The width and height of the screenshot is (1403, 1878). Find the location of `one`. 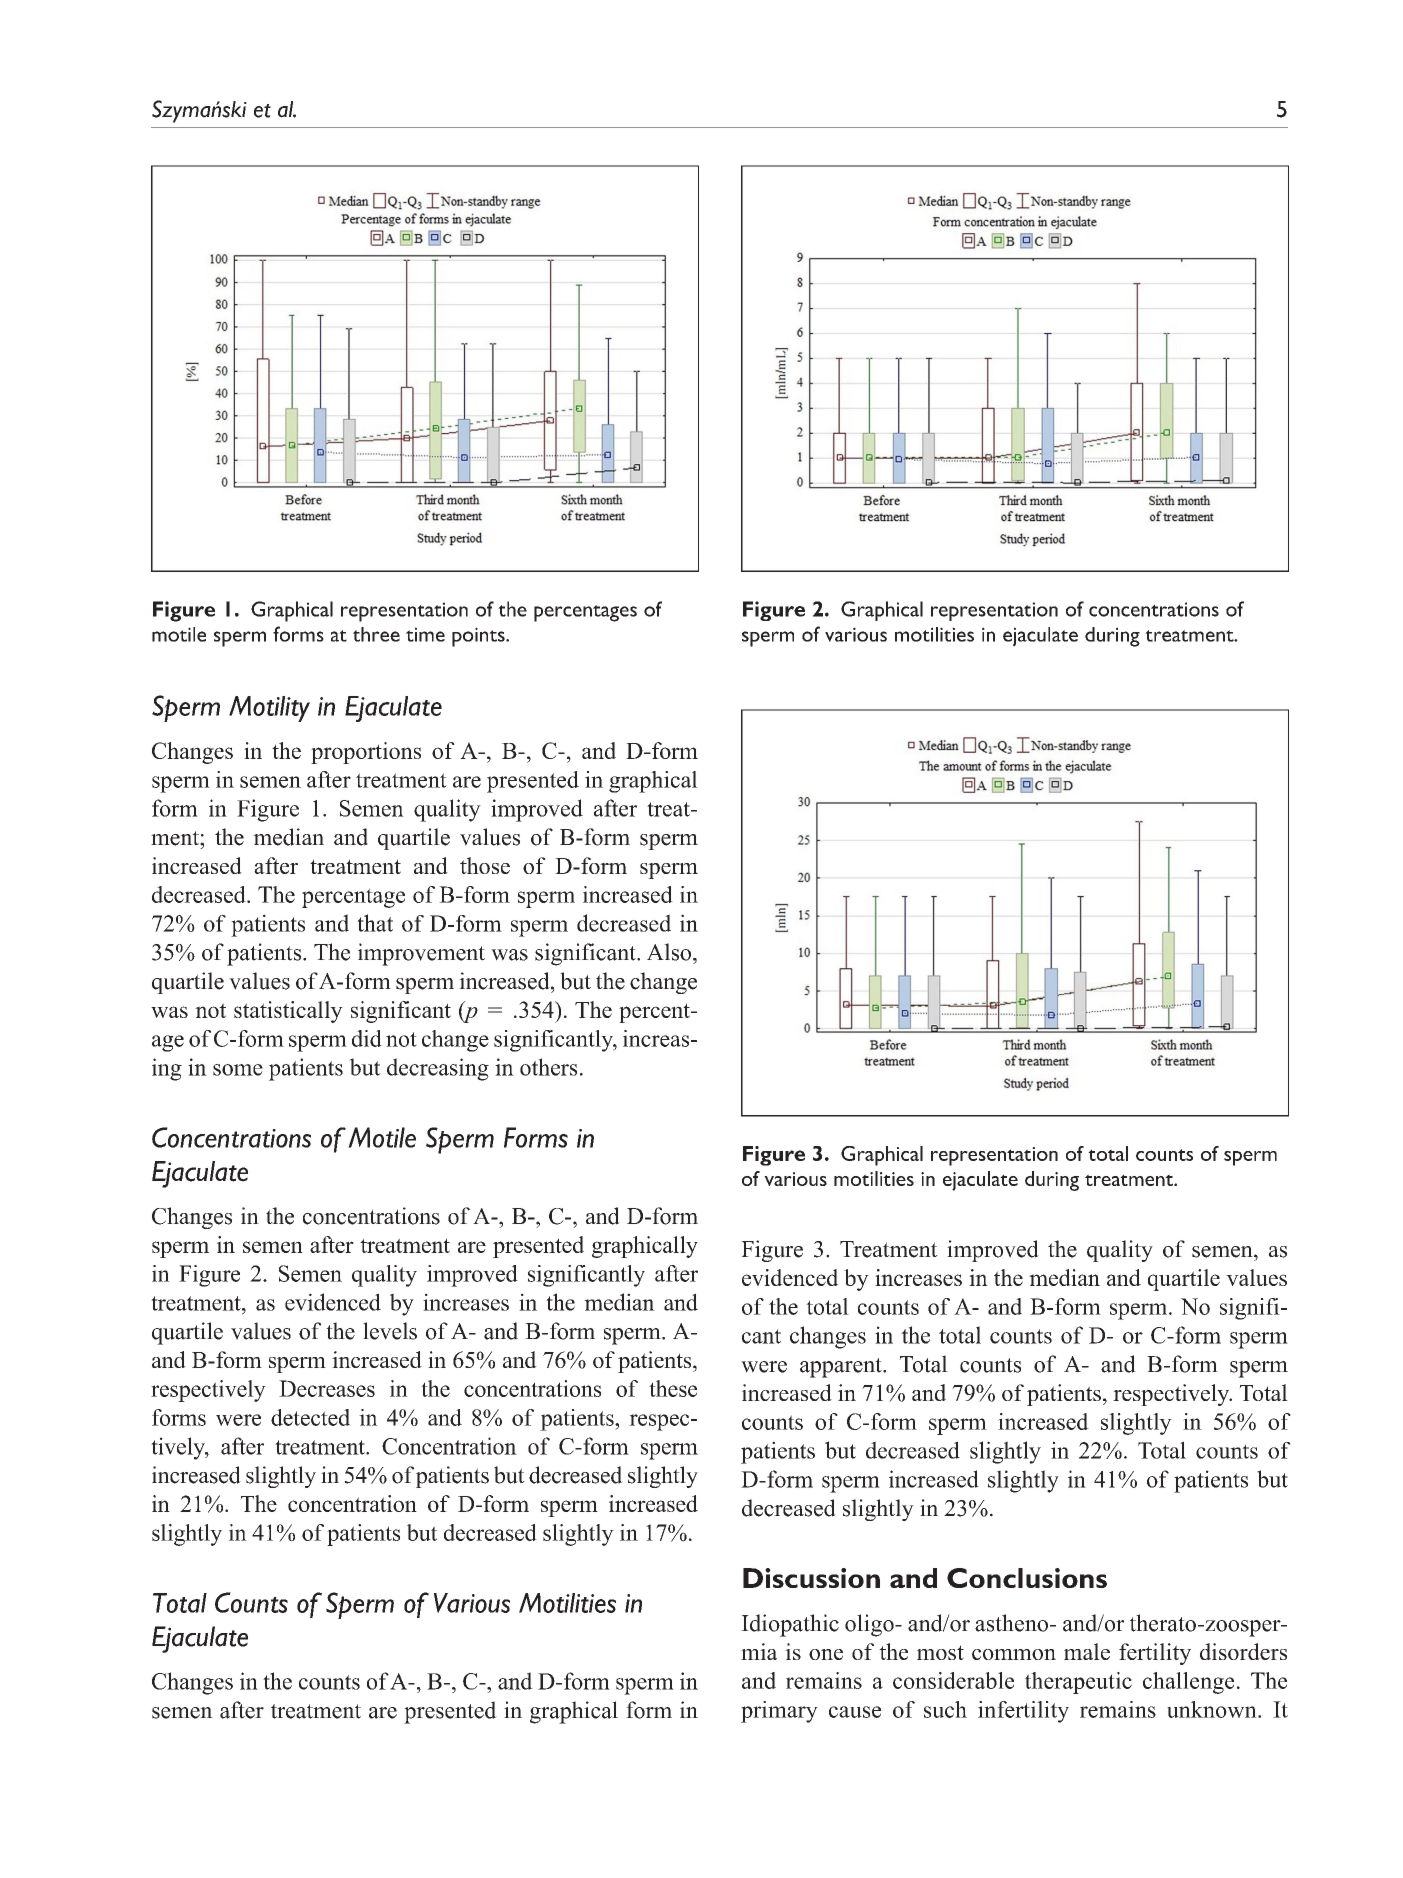

one is located at coordinates (826, 1654).
